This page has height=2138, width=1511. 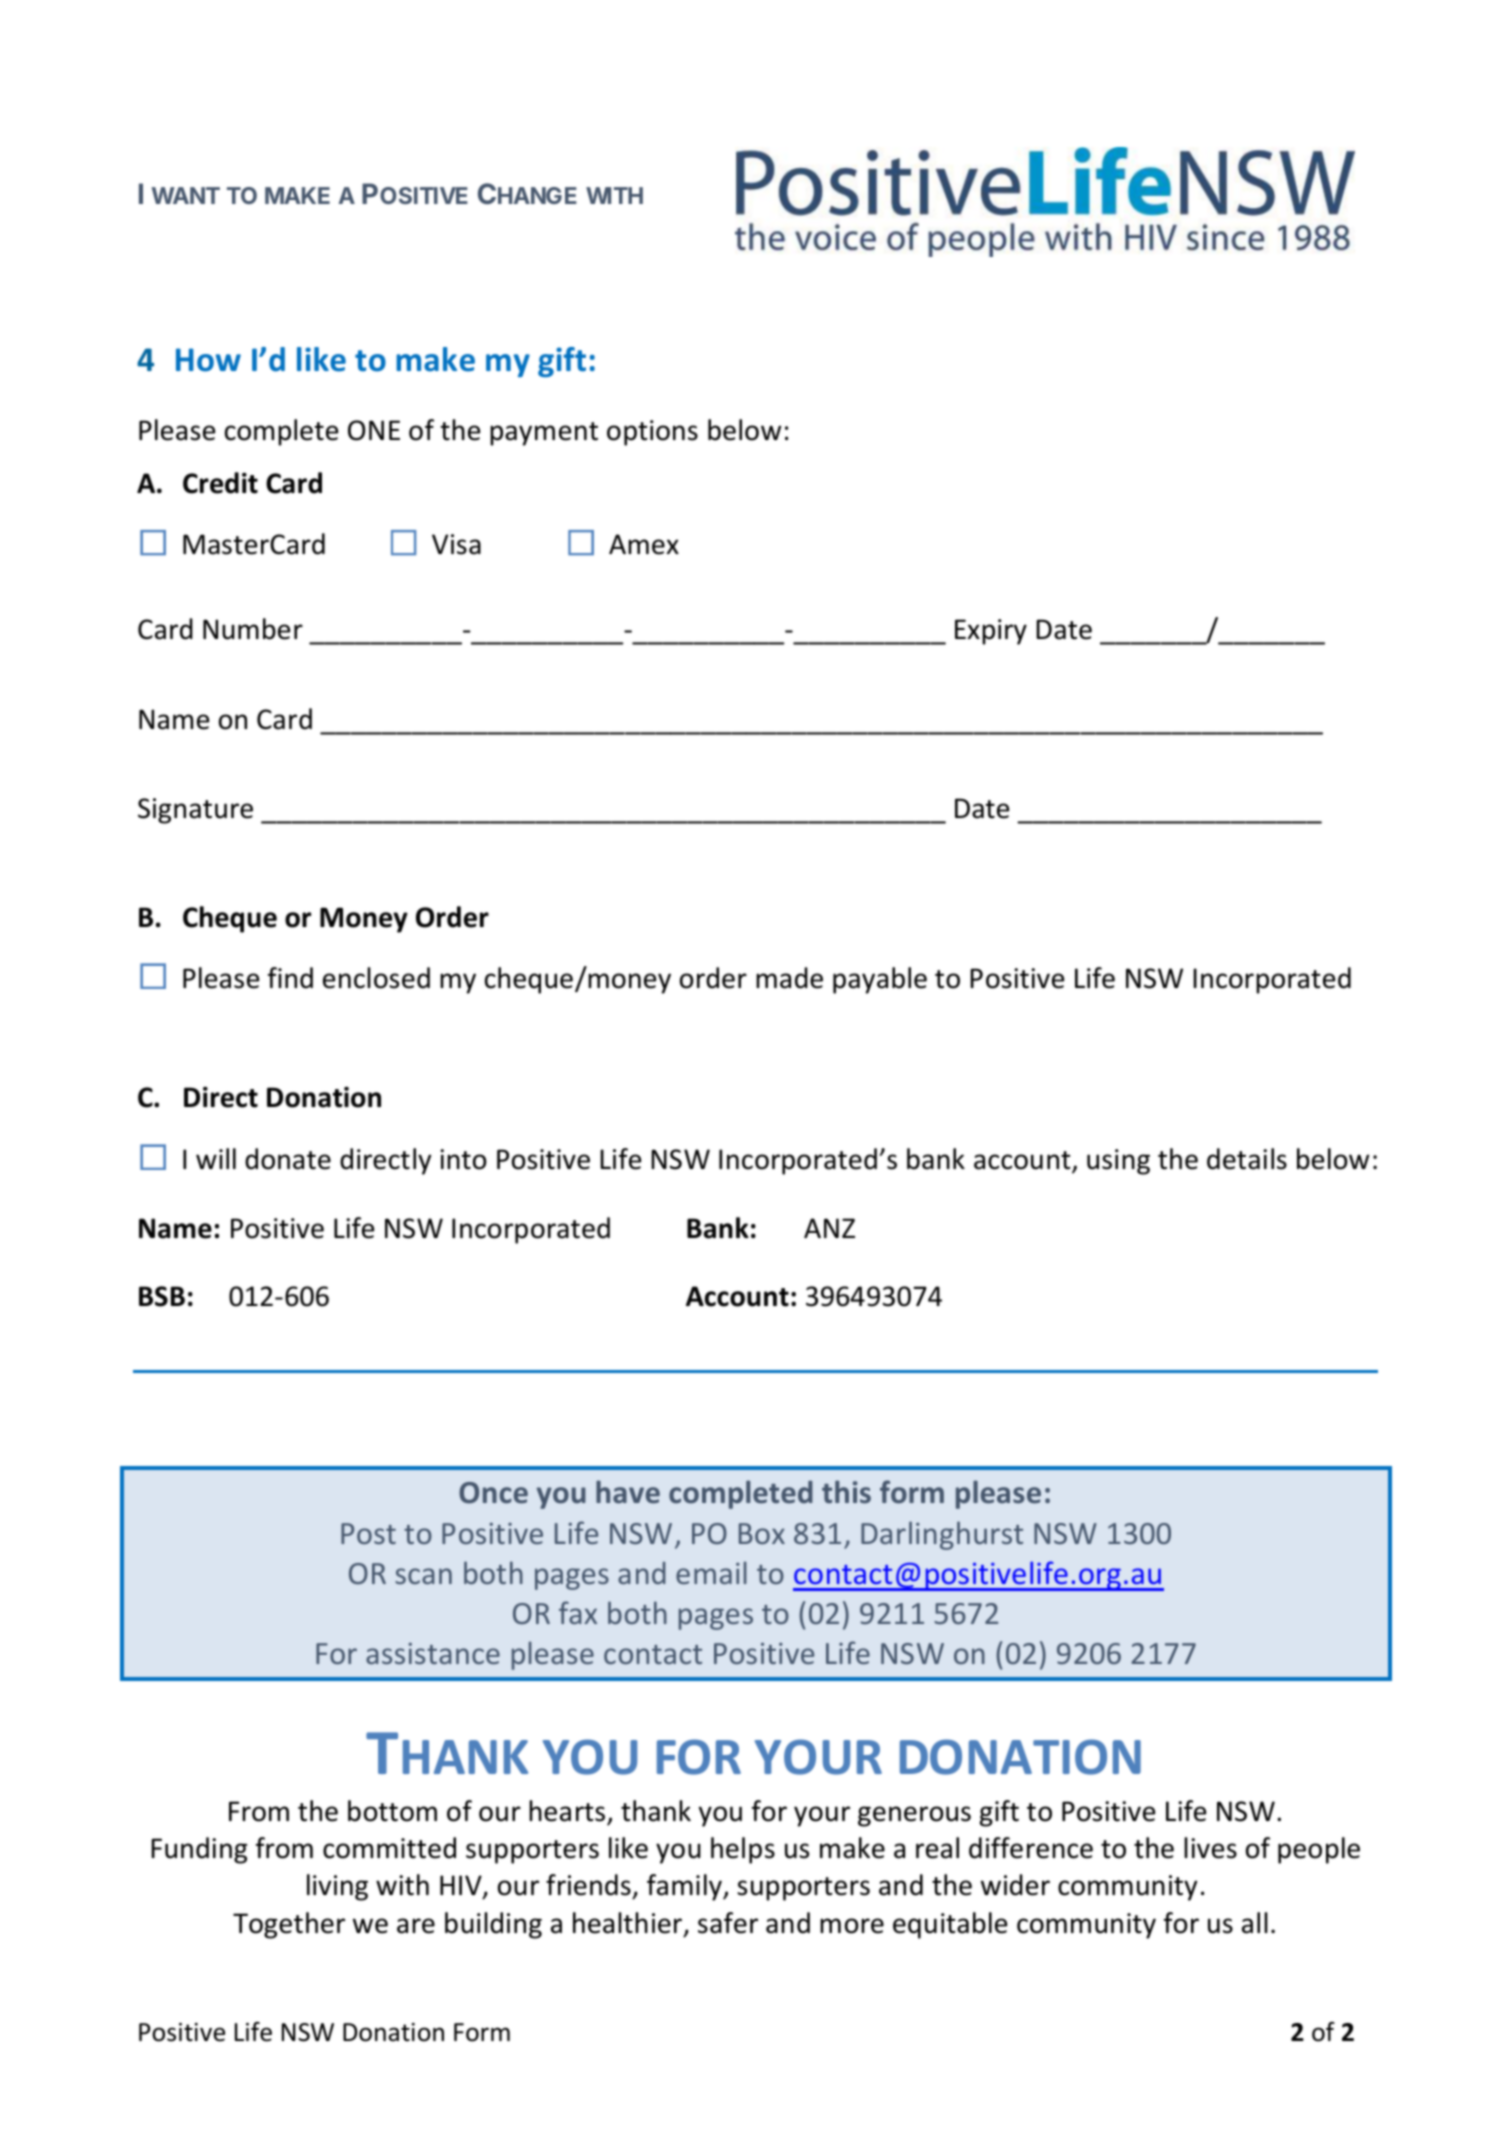 I want to click on donate, so click(x=288, y=1159).
